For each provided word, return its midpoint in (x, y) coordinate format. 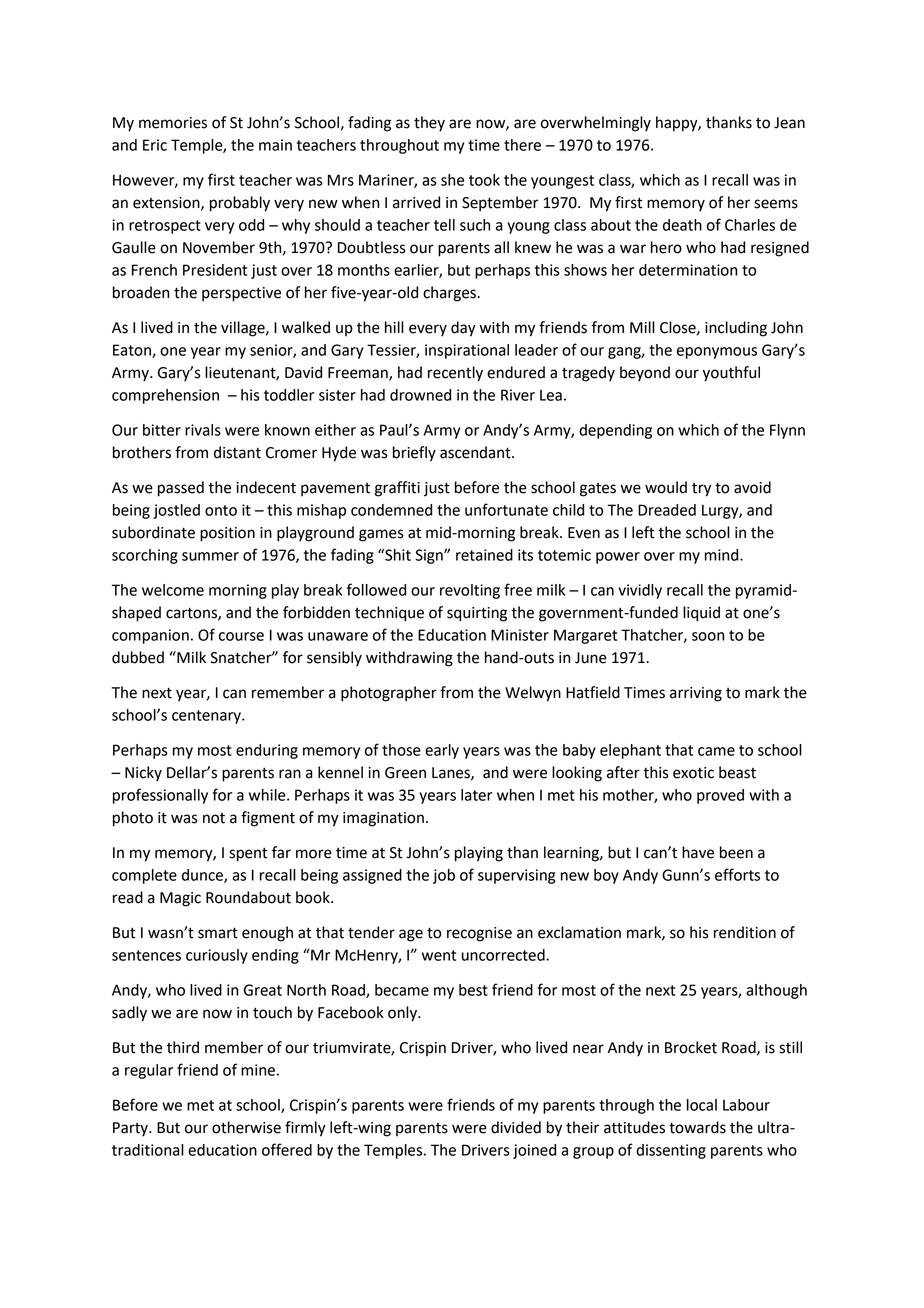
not (214, 818)
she (452, 180)
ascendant (476, 452)
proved (720, 796)
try (701, 490)
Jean (789, 123)
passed (181, 489)
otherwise (246, 1127)
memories (173, 123)
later (476, 795)
